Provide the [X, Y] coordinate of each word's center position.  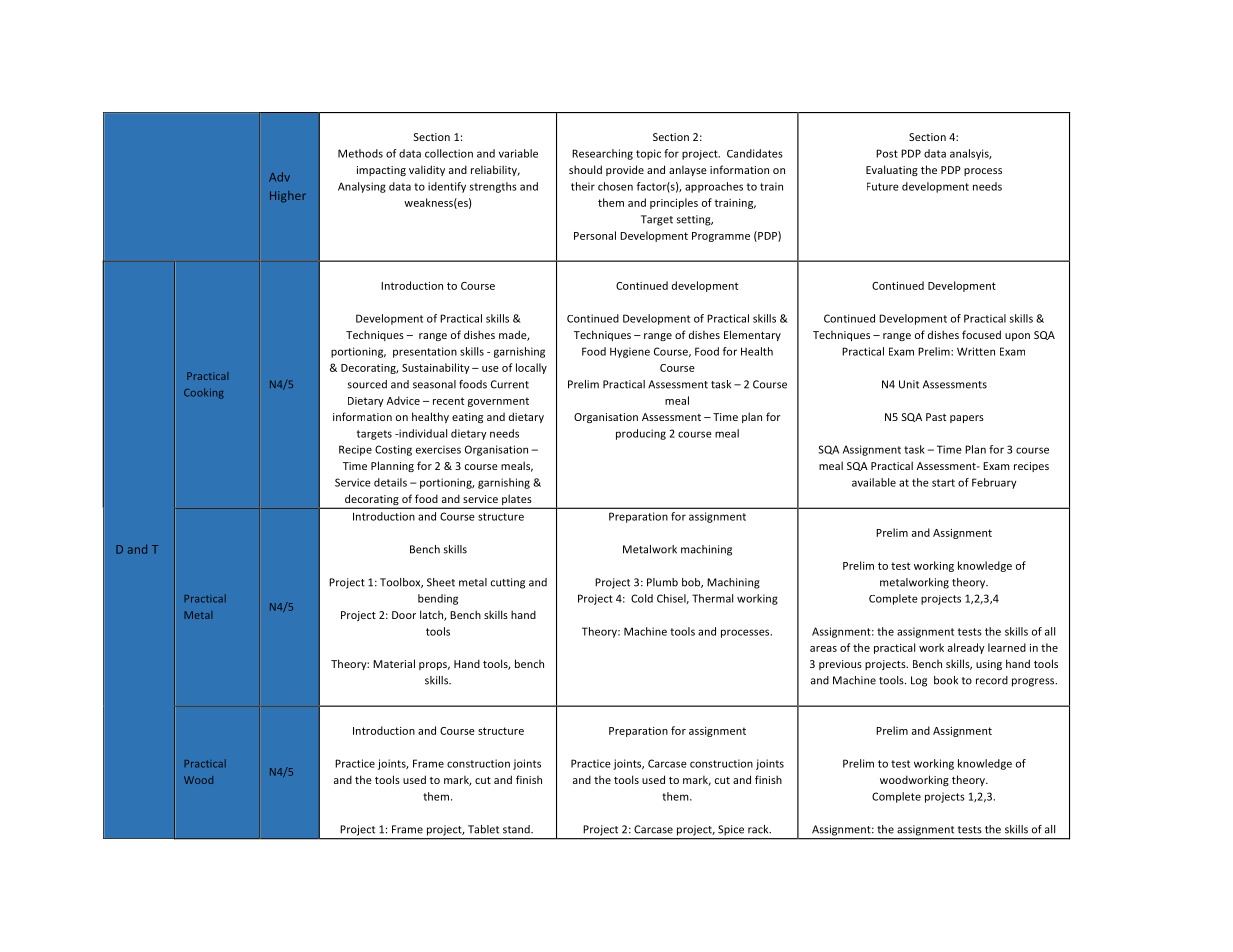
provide [625, 170]
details [390, 482]
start [943, 483]
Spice [731, 830]
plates [517, 501]
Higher [288, 197]
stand [517, 829]
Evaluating [892, 170]
